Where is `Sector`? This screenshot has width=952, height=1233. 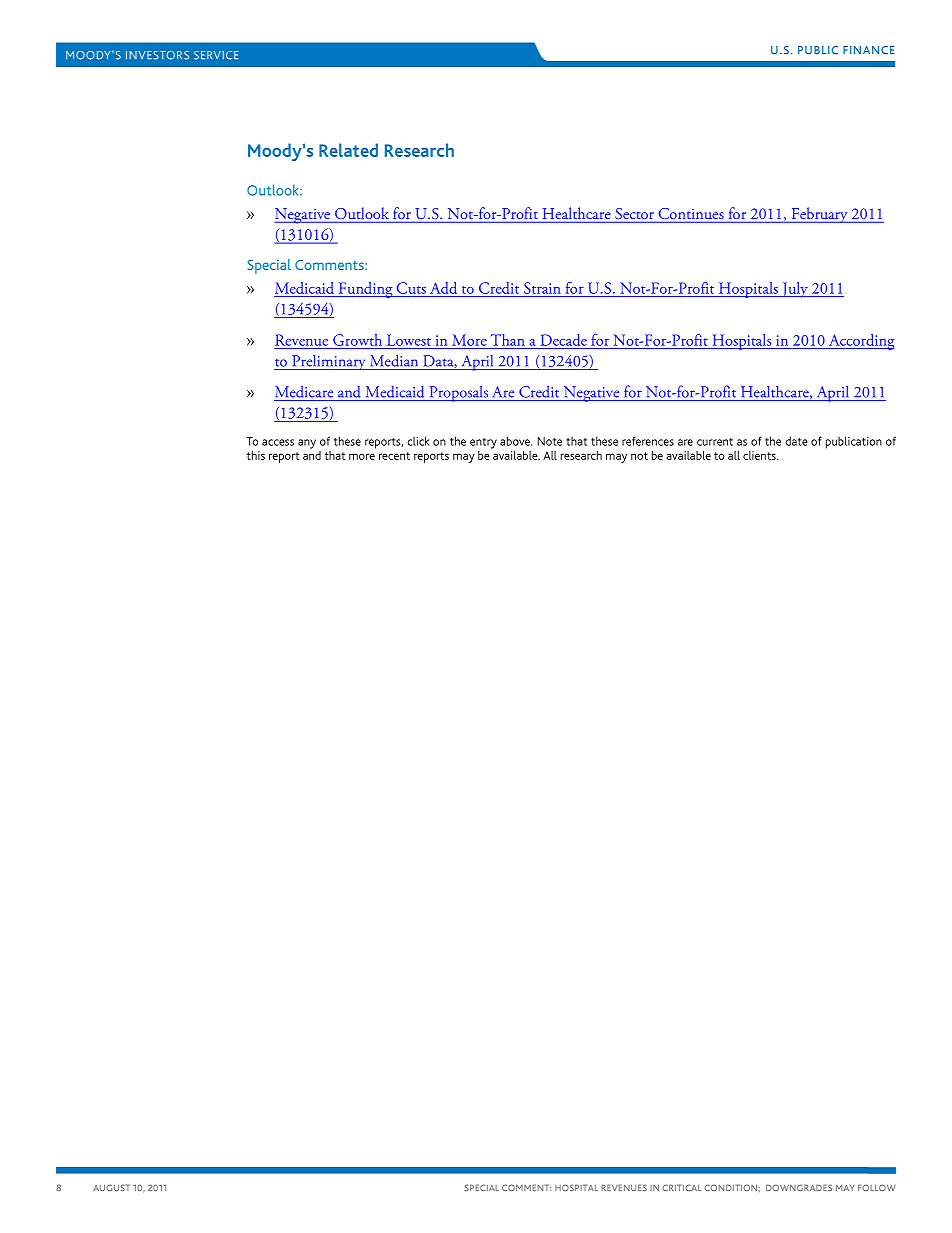 Sector is located at coordinates (634, 213).
